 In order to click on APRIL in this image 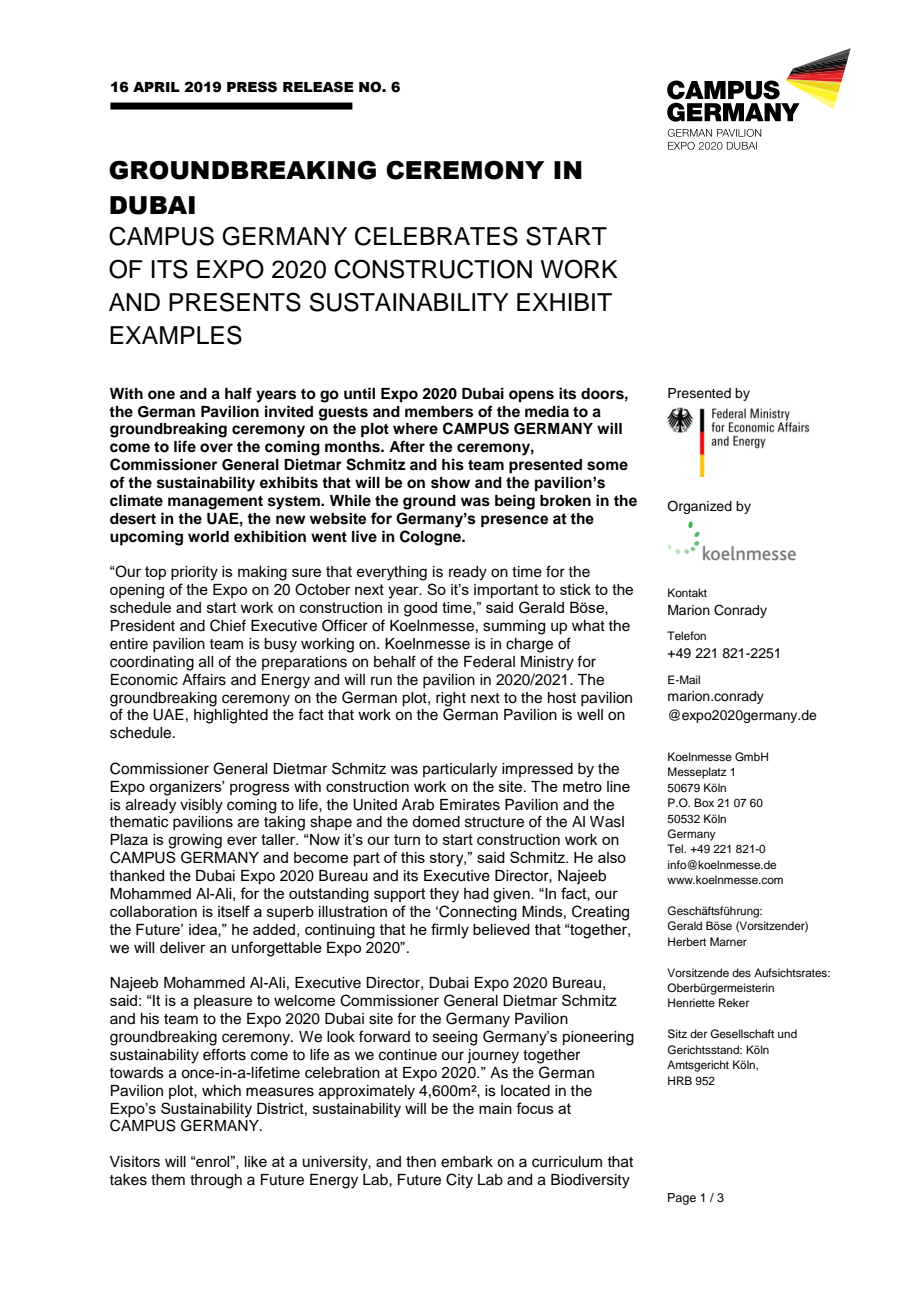, I will do `click(156, 87)`.
